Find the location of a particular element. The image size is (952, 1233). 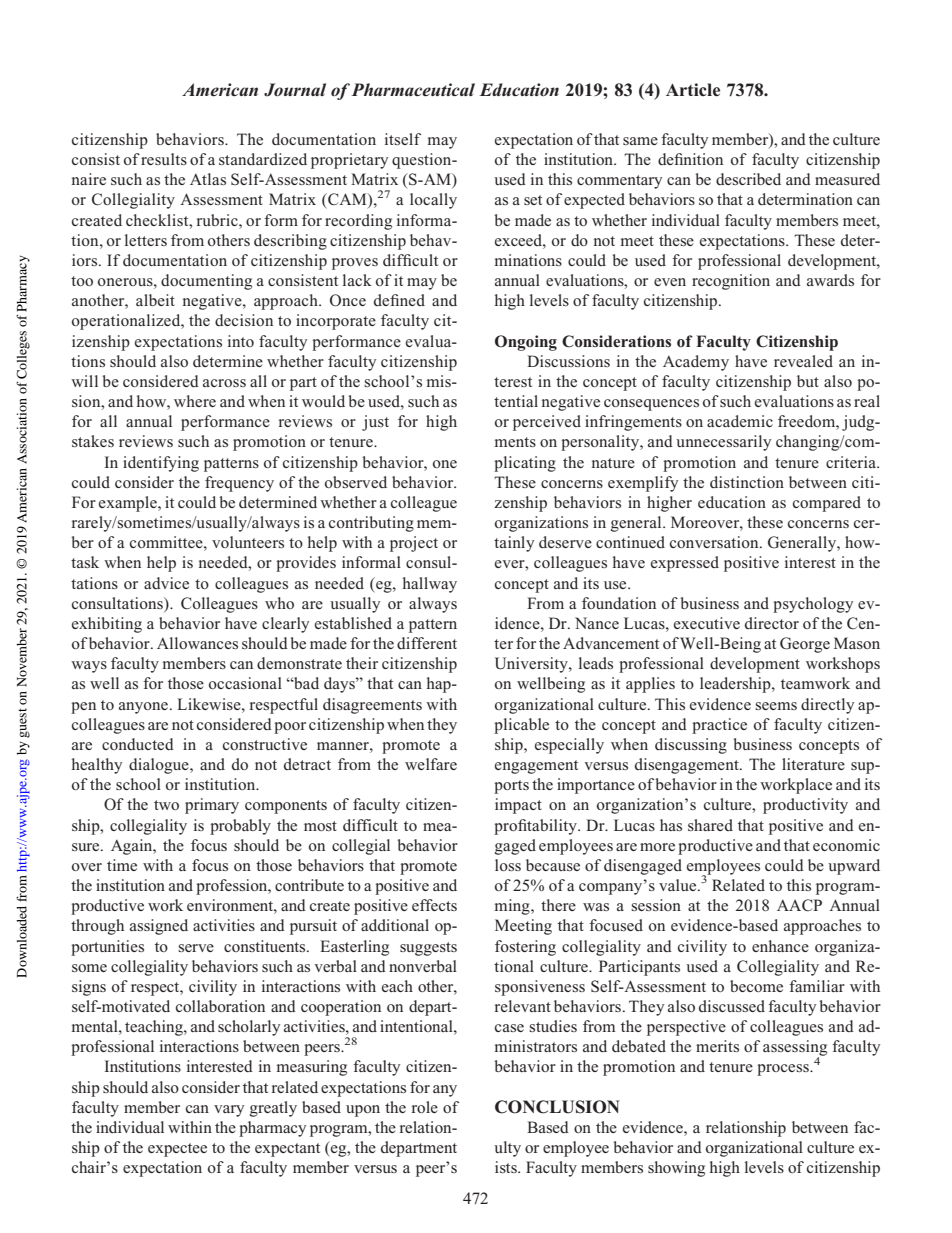

impact is located at coordinates (518, 806).
